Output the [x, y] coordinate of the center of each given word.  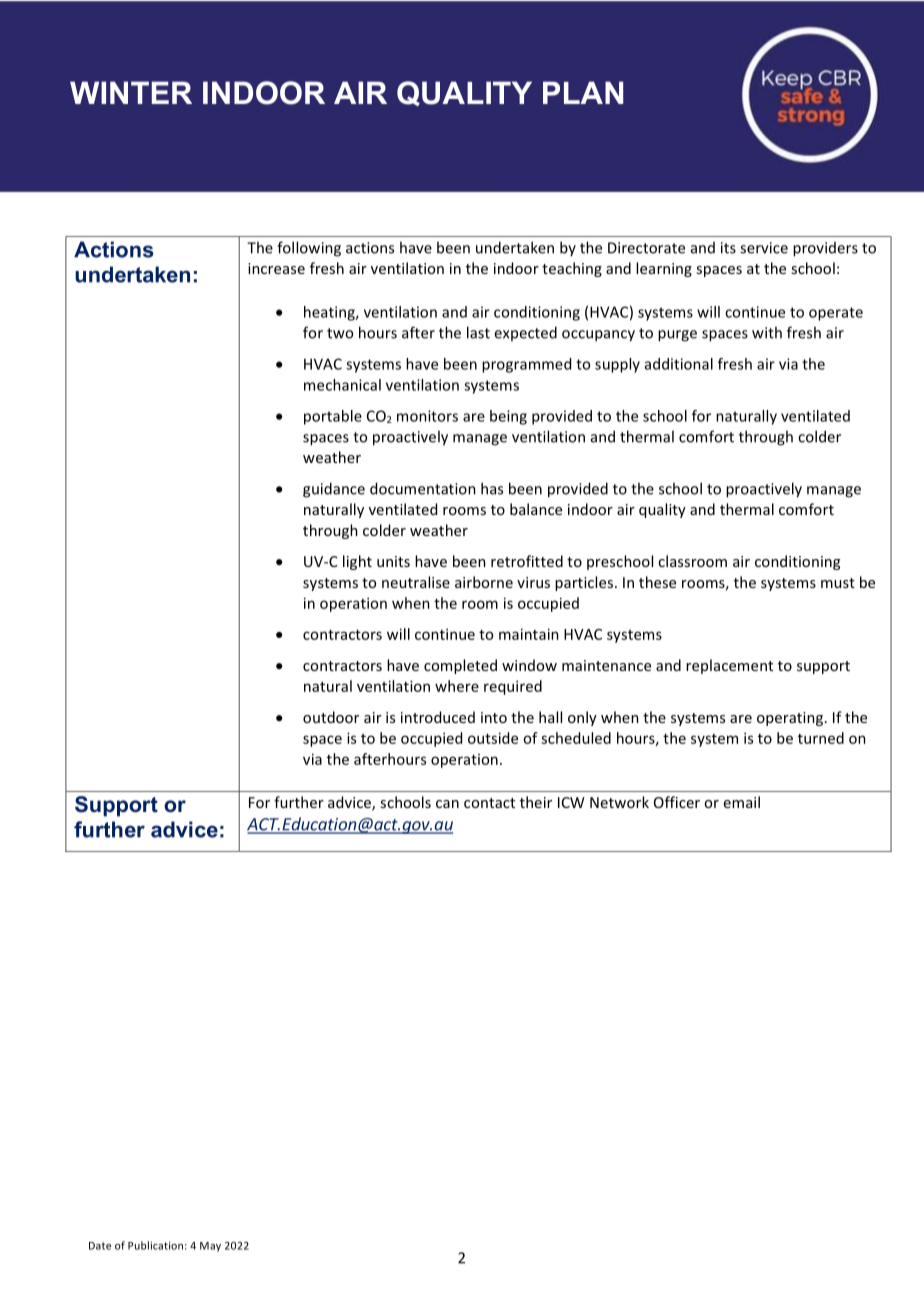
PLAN [583, 92]
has [492, 488]
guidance [334, 490]
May [210, 1247]
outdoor [331, 717]
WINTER [131, 92]
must [838, 583]
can [447, 804]
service [764, 248]
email [742, 802]
